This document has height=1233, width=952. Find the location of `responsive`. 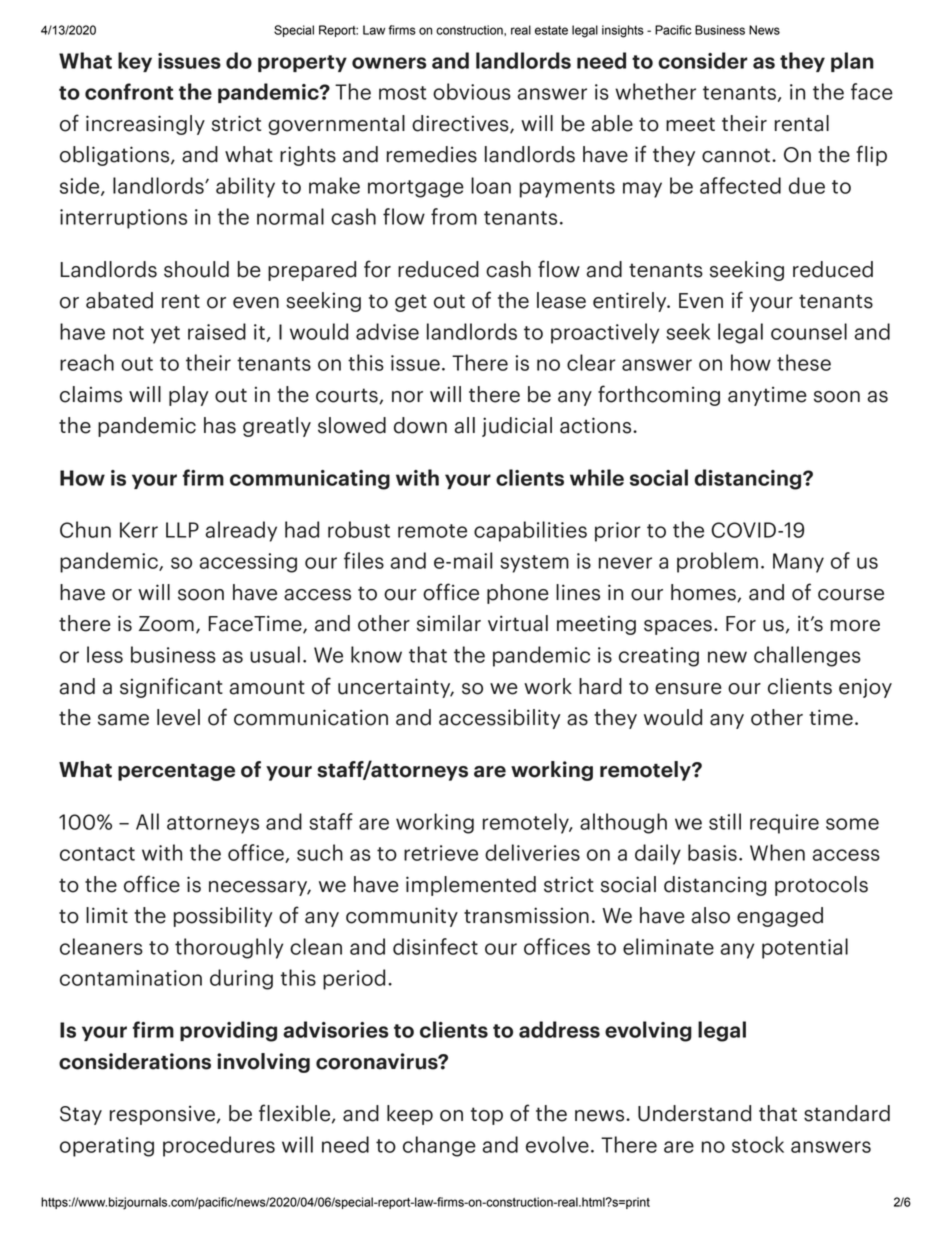

responsive is located at coordinates (162, 1115).
